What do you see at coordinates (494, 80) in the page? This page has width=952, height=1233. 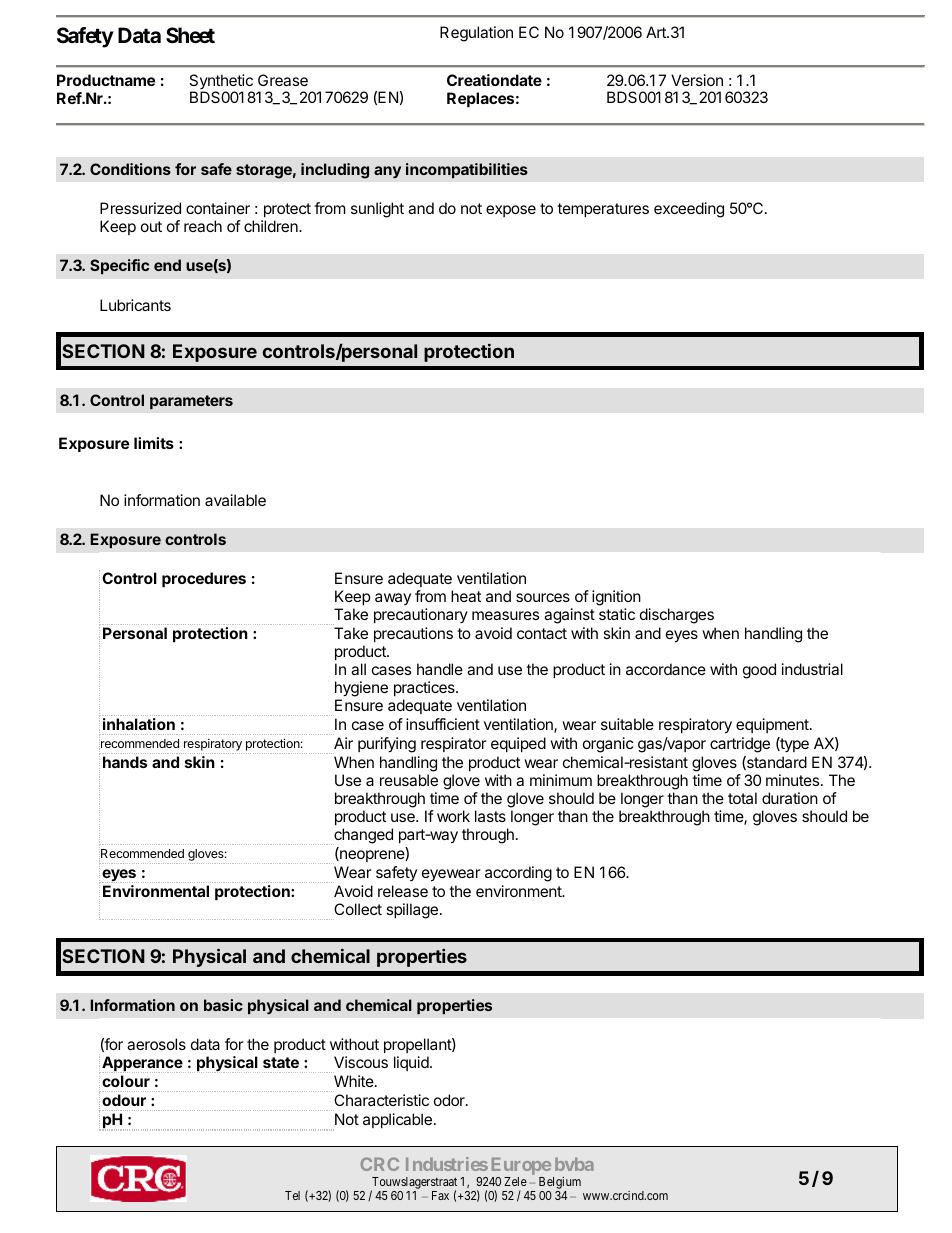 I see `Creationdate` at bounding box center [494, 80].
